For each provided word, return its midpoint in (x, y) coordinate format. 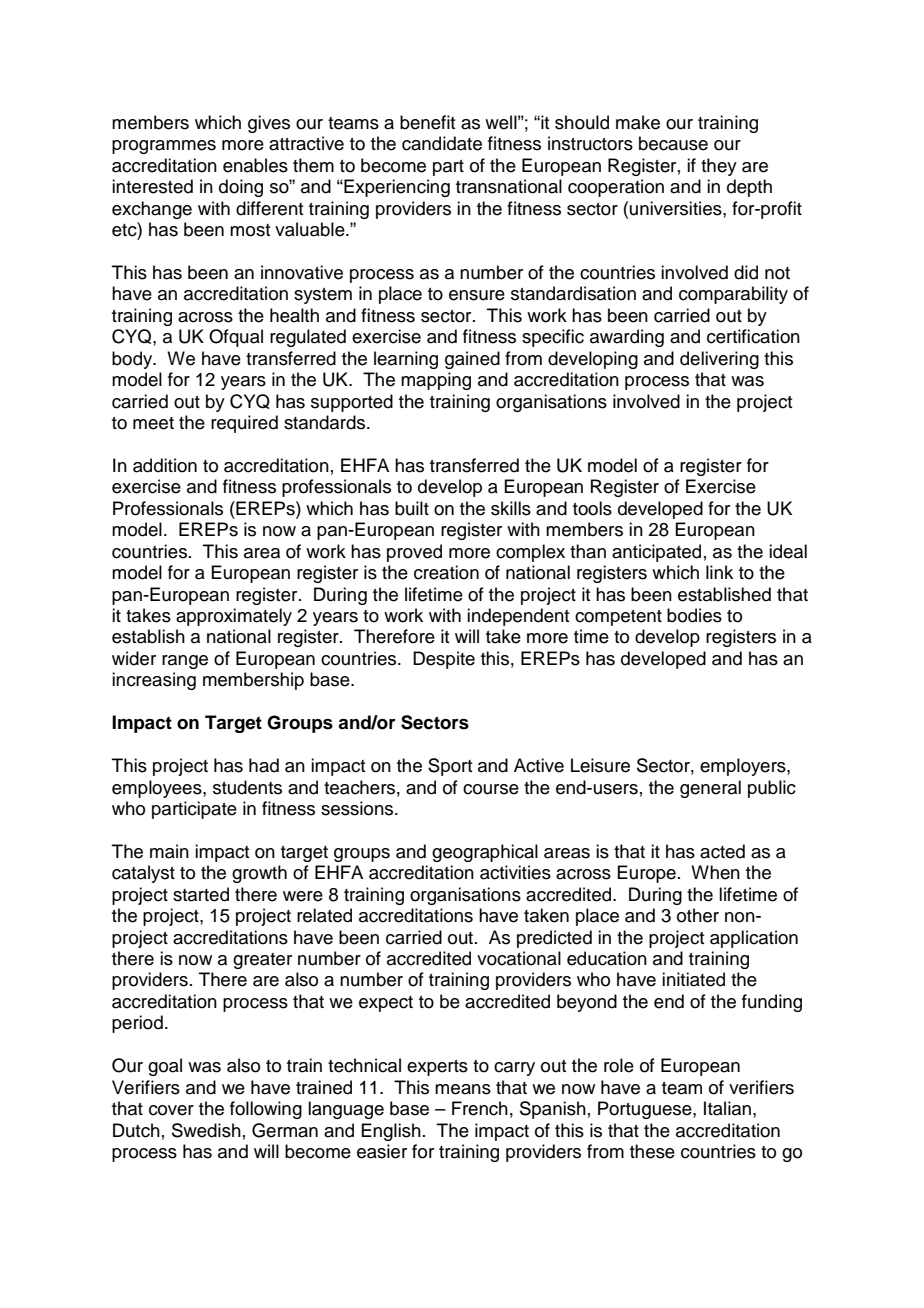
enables (255, 165)
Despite (444, 660)
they (719, 167)
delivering (719, 360)
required (244, 424)
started (201, 894)
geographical (485, 853)
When (715, 872)
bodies (694, 615)
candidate (442, 143)
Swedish (206, 1130)
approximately (234, 617)
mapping (436, 381)
